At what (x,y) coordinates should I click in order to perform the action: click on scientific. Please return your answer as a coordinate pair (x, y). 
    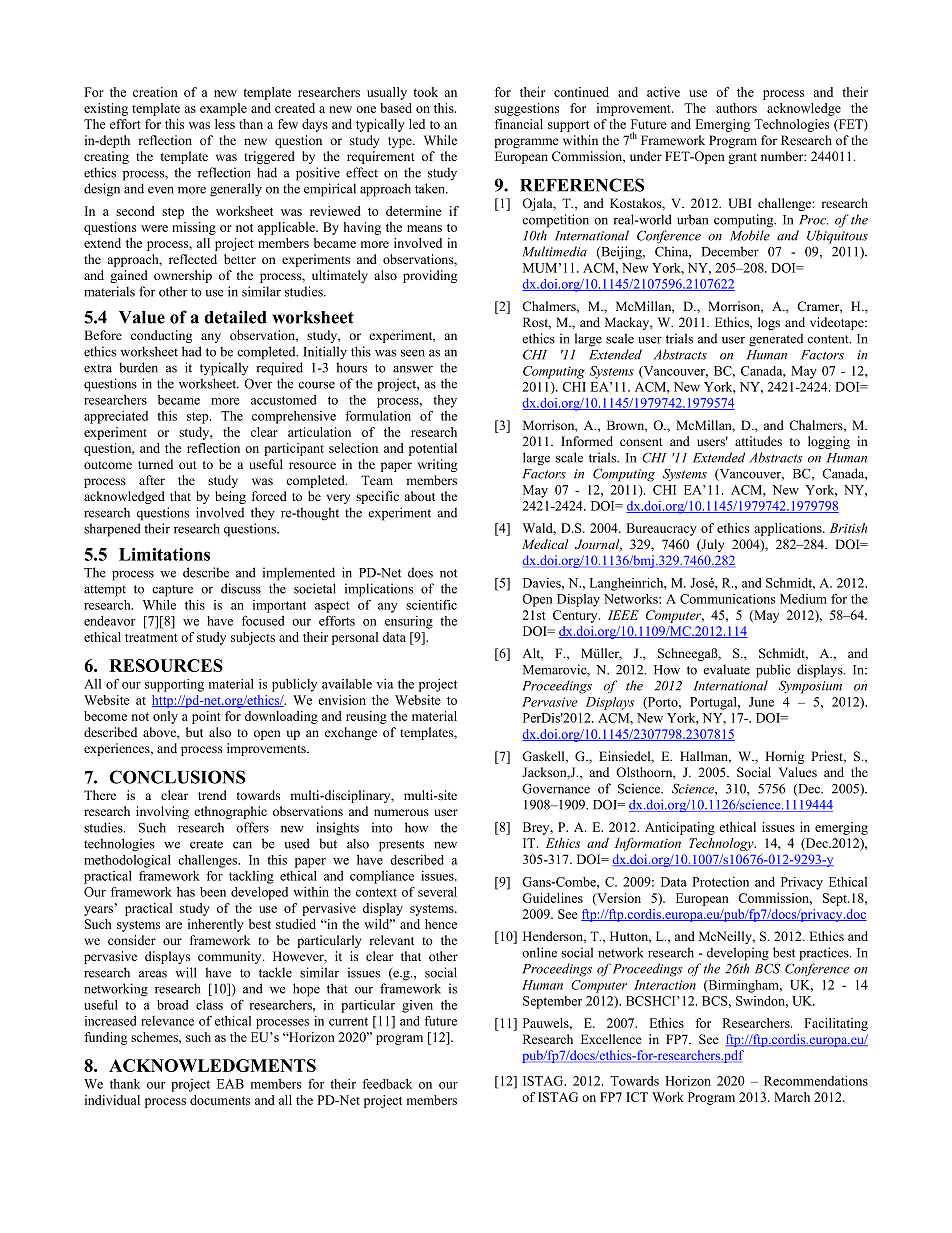
    Looking at the image, I should click on (431, 605).
